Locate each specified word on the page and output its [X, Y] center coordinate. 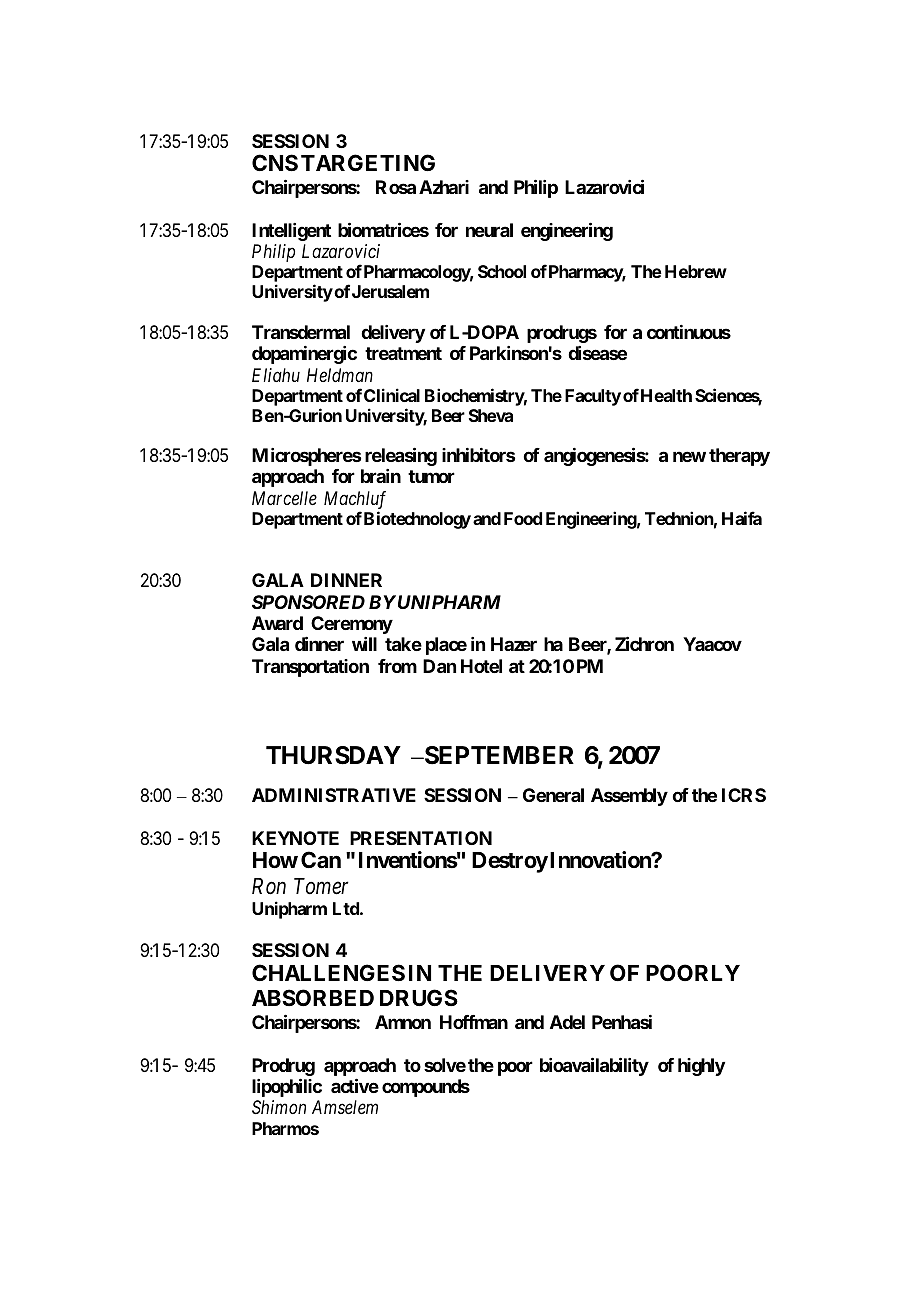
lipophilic [287, 1087]
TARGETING [368, 162]
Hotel [481, 666]
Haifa [742, 518]
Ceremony [352, 625]
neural [489, 230]
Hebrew [696, 271]
